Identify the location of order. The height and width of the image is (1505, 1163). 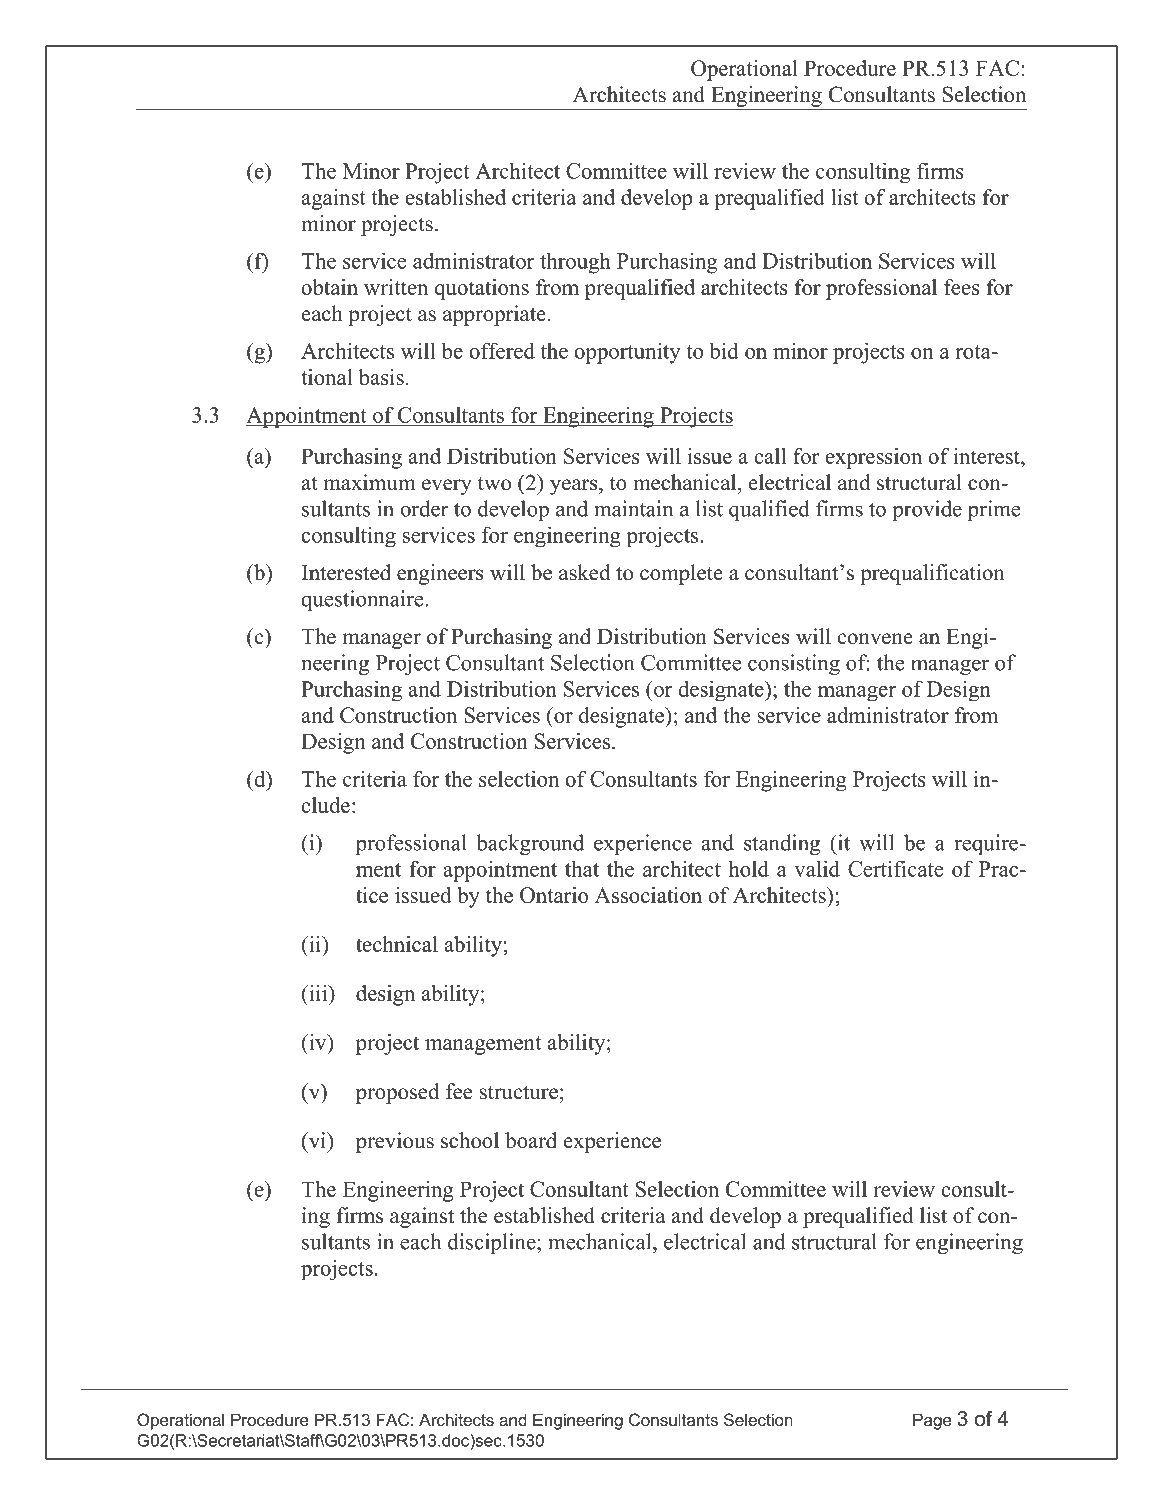
(424, 508).
